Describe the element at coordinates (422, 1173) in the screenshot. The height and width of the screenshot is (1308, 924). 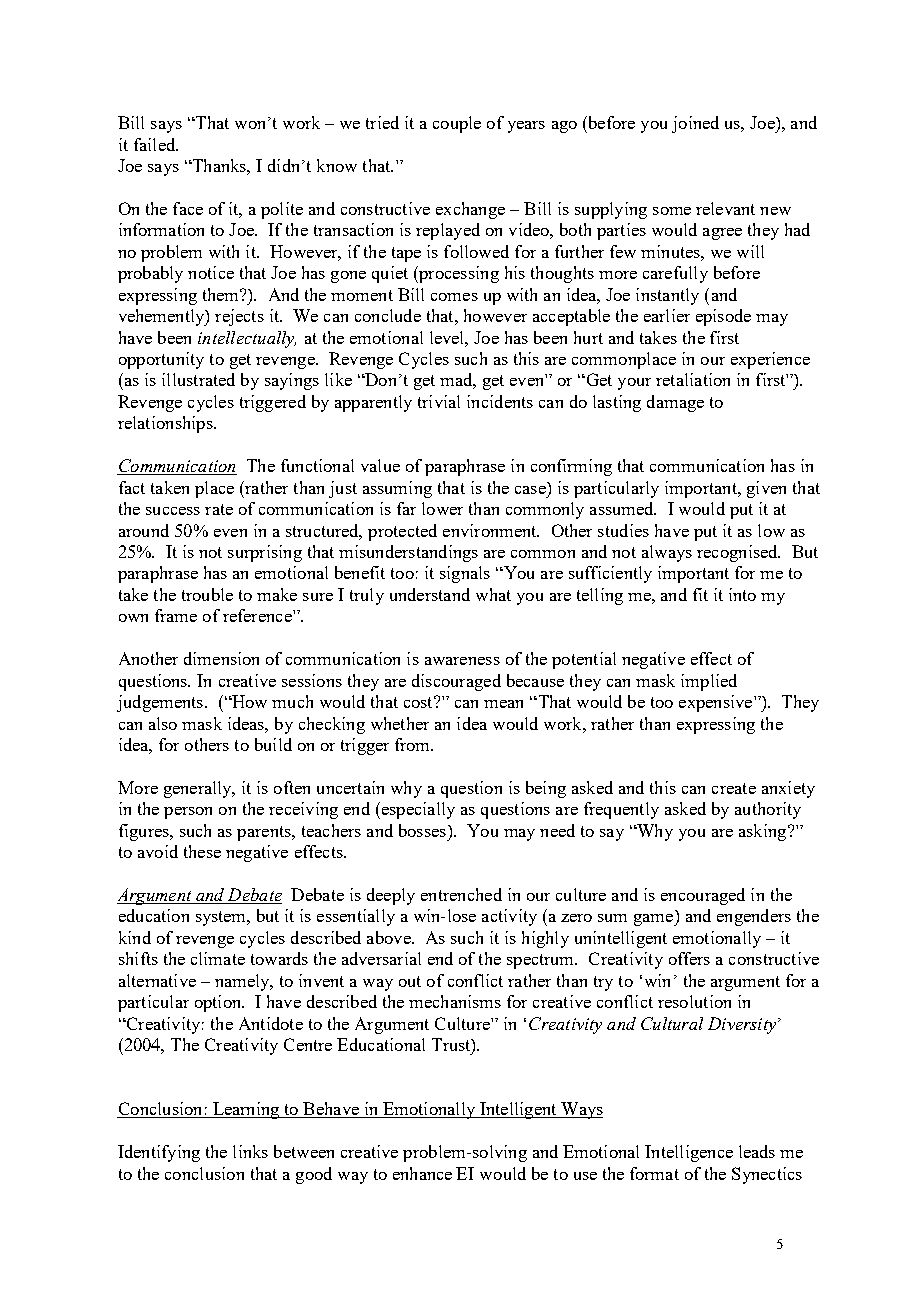
I see `enhance` at that location.
